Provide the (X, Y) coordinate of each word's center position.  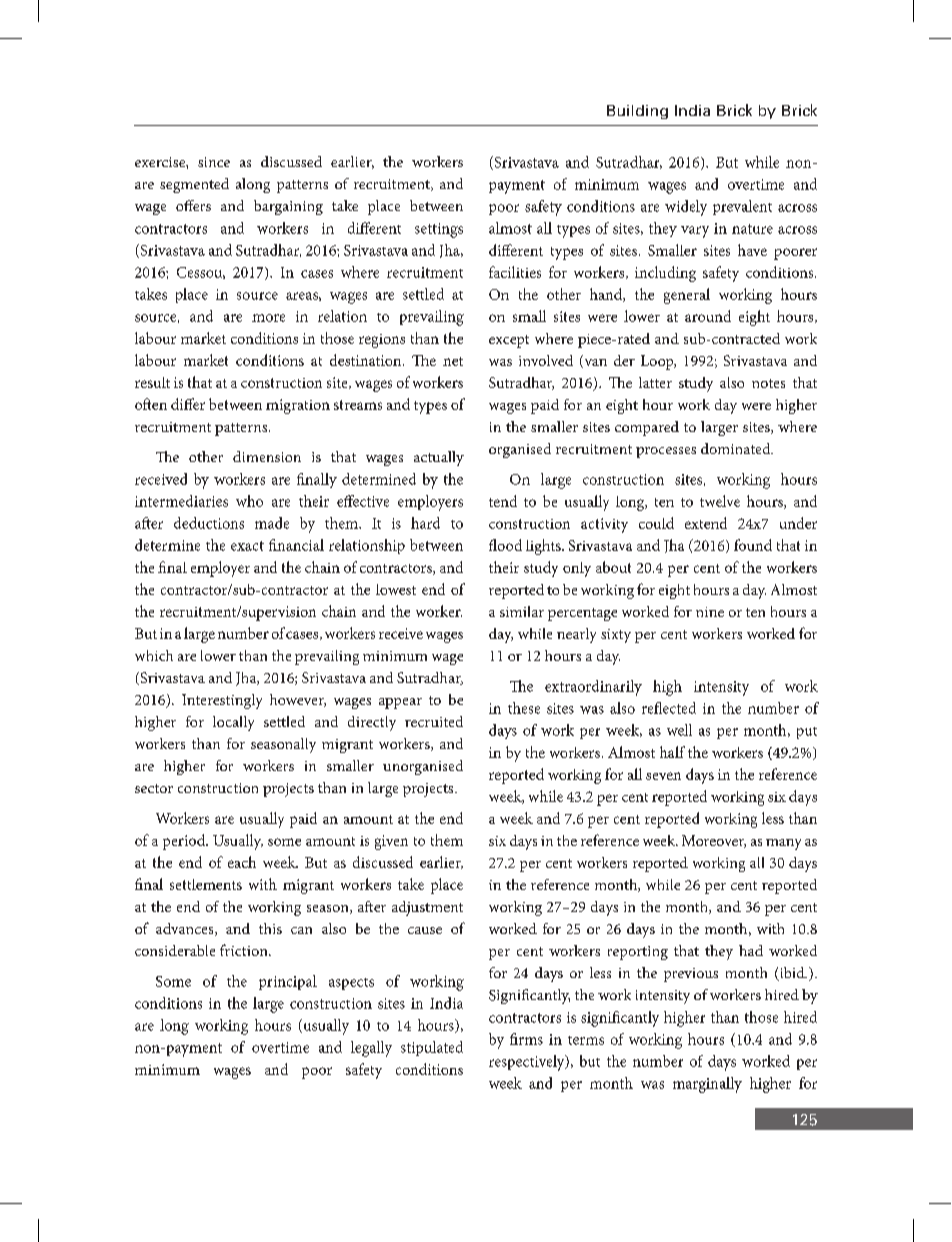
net (453, 361)
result (152, 382)
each (242, 862)
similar (522, 611)
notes (768, 383)
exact (247, 546)
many (783, 844)
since (214, 162)
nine (710, 612)
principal (288, 982)
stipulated (432, 1048)
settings (439, 230)
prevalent (742, 207)
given (391, 842)
